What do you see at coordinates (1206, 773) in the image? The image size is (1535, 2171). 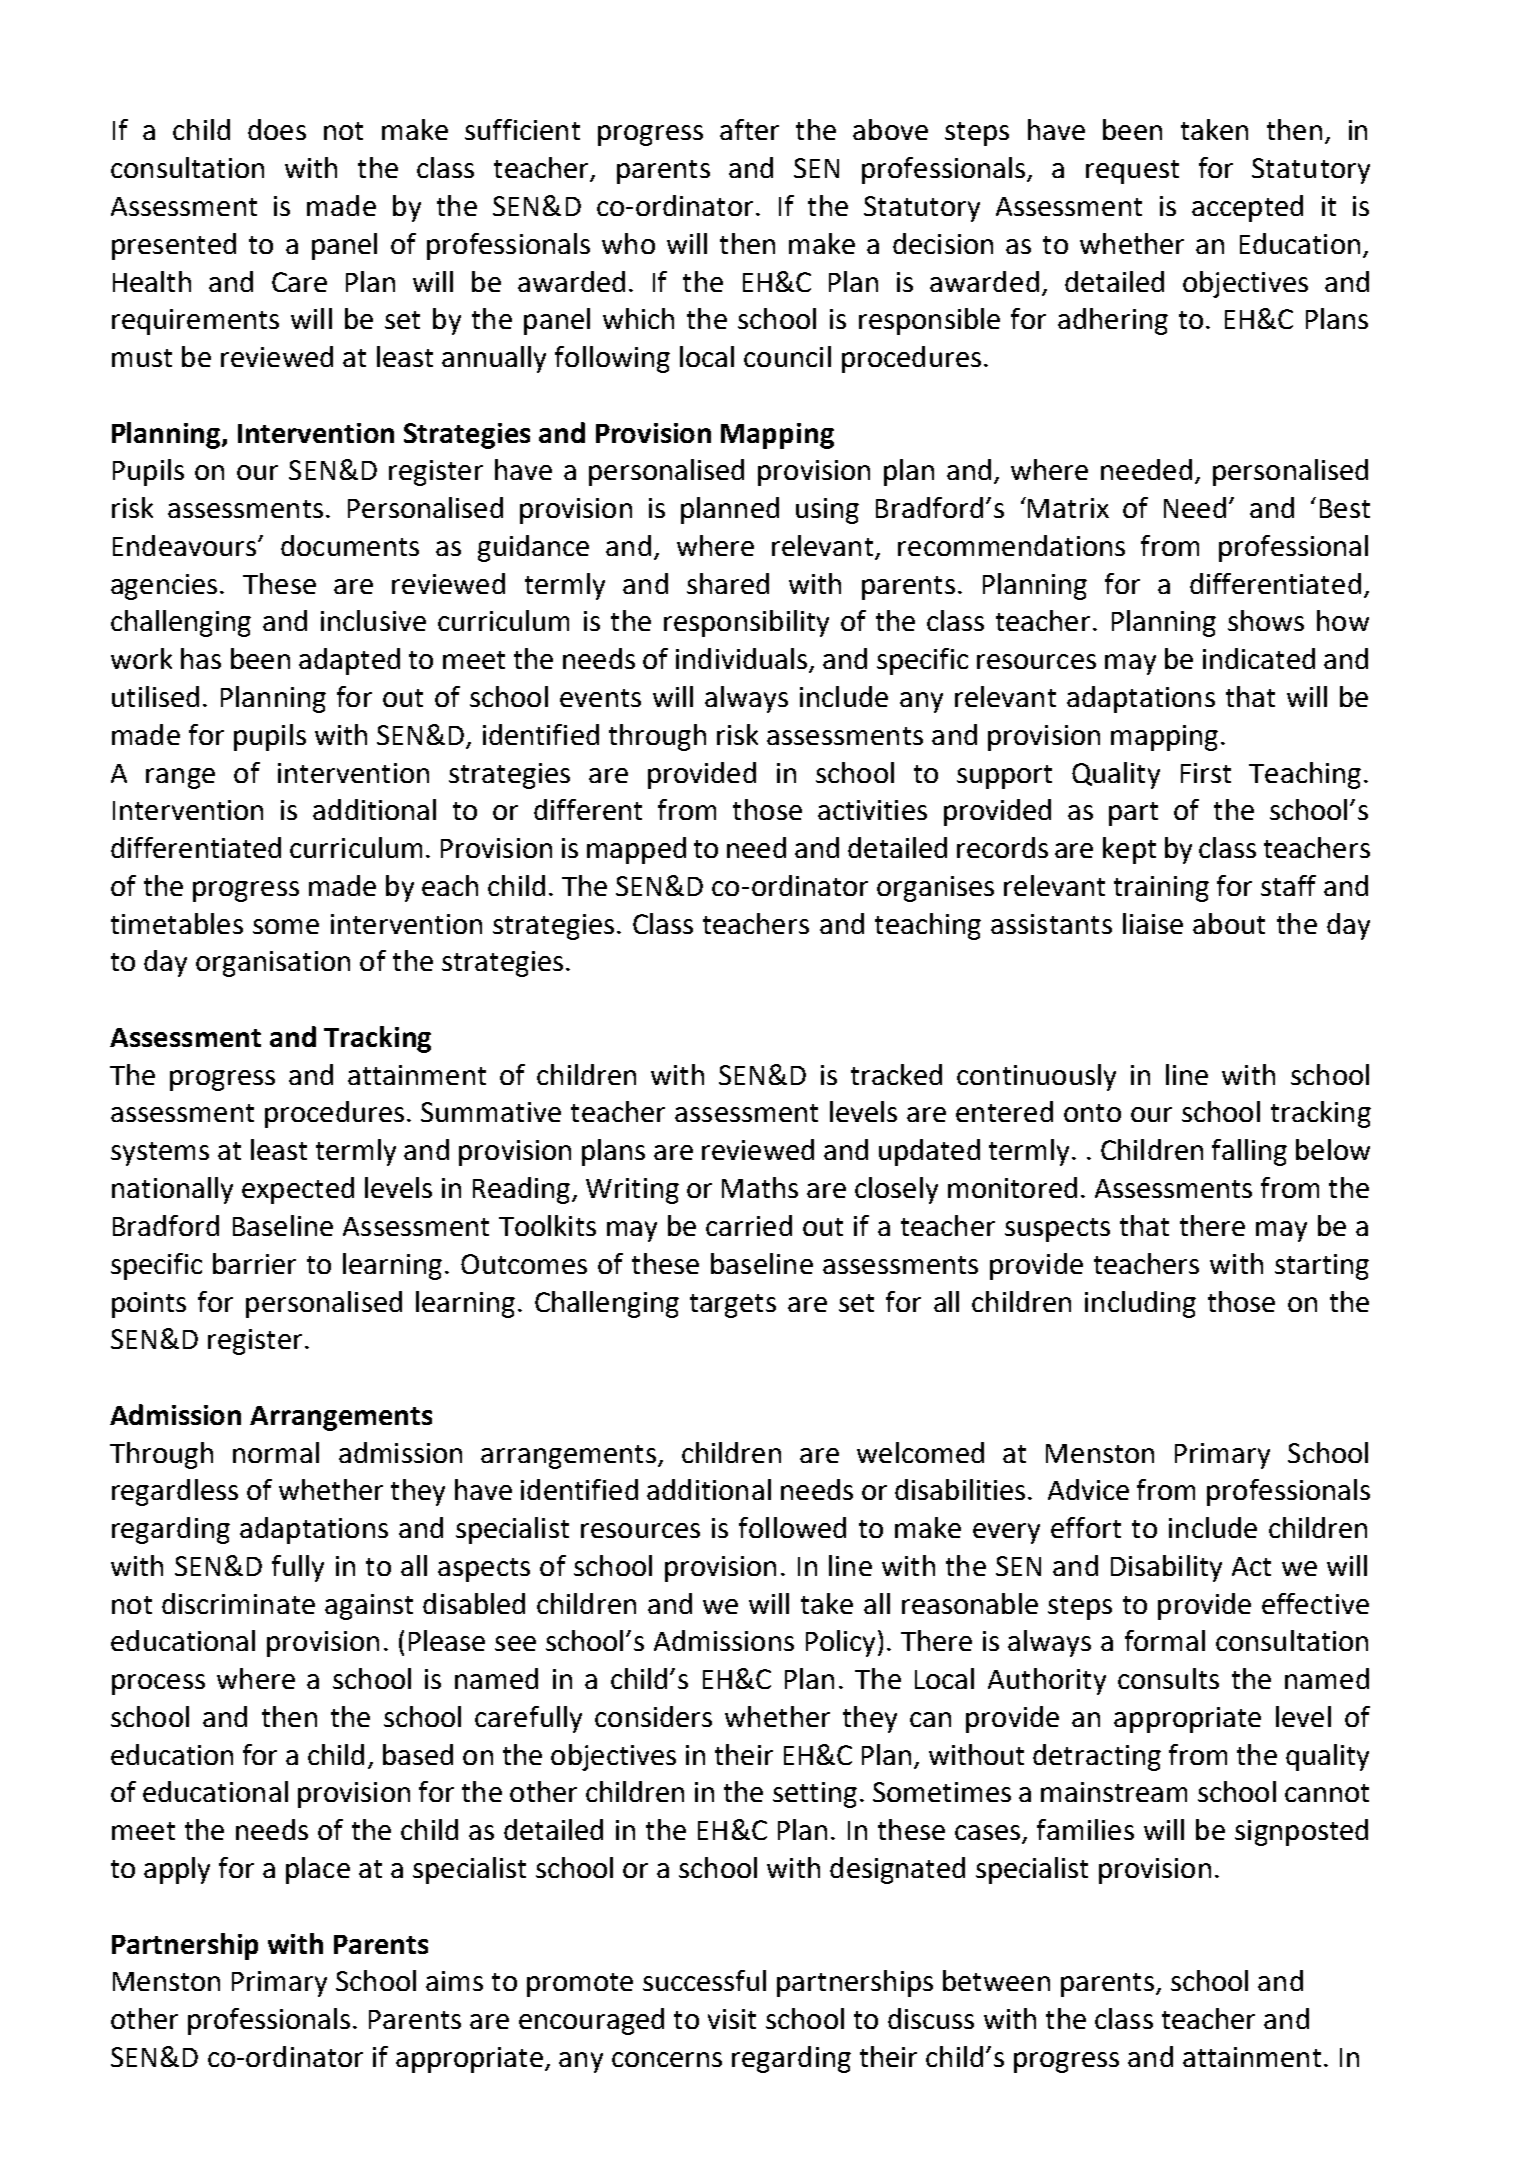 I see `First` at bounding box center [1206, 773].
